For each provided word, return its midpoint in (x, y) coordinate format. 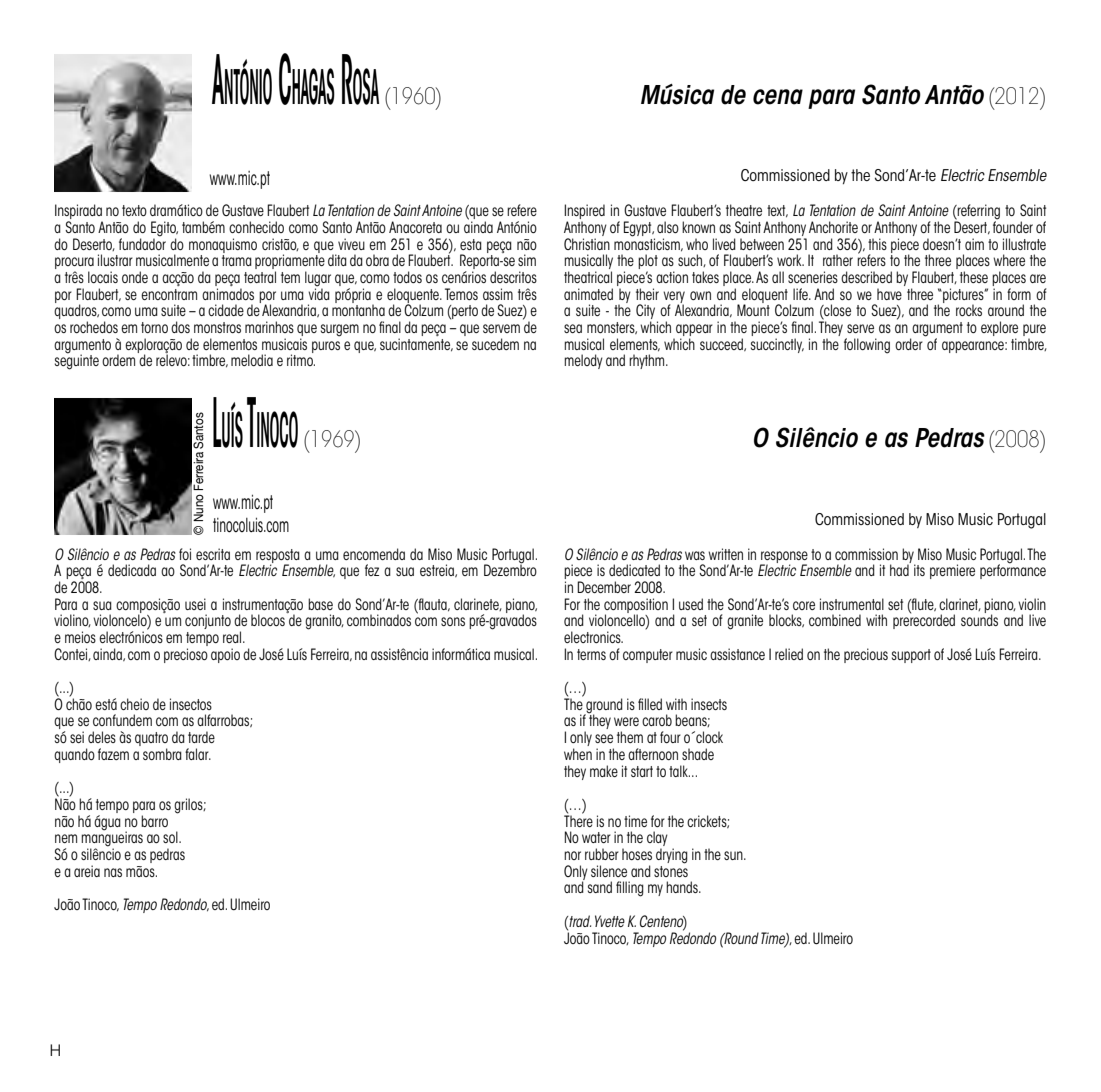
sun (734, 855)
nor (572, 855)
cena (778, 97)
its (919, 570)
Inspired (584, 213)
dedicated (634, 570)
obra (377, 260)
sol (171, 837)
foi (185, 554)
